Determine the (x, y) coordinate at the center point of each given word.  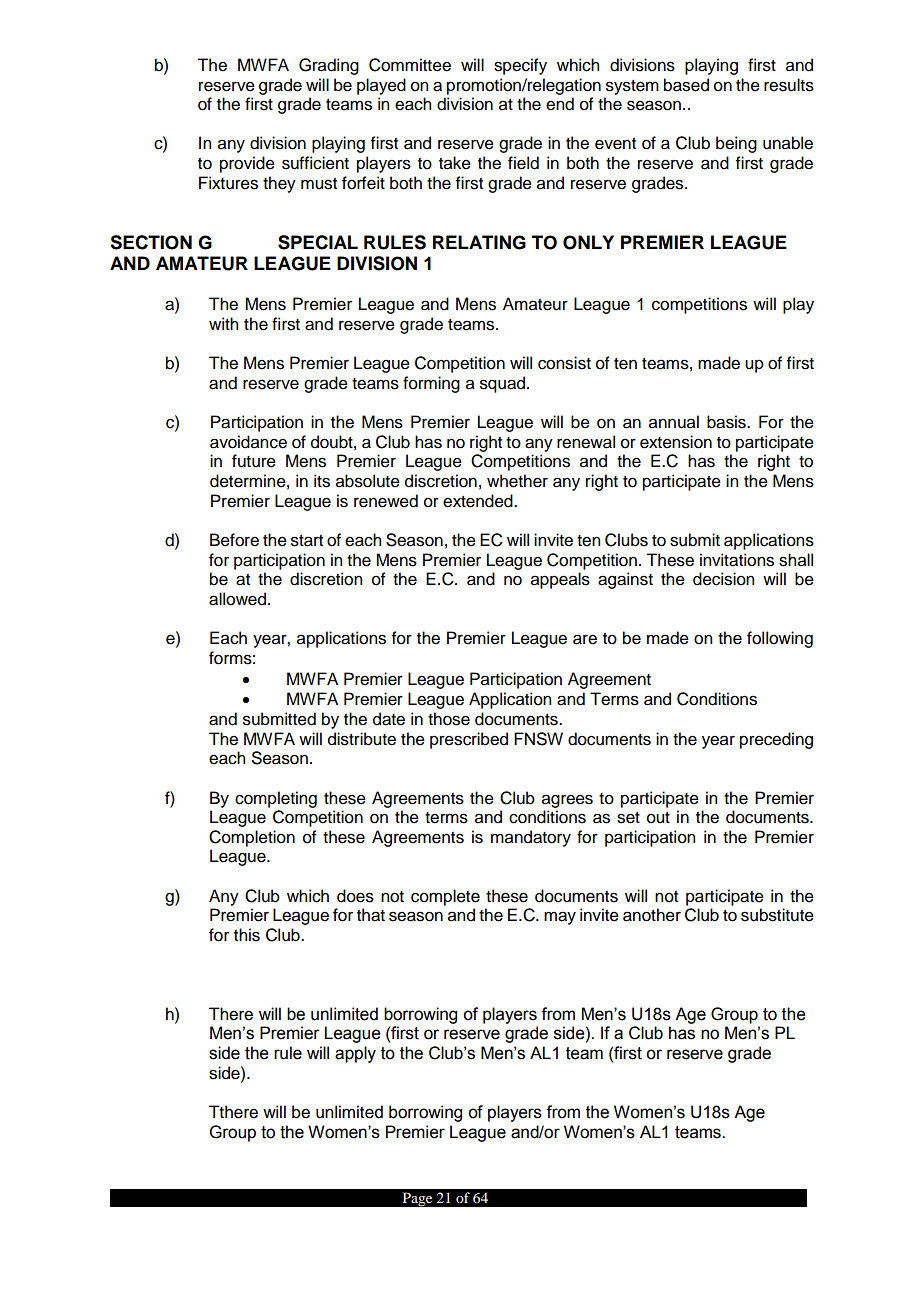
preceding (776, 740)
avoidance (248, 442)
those (449, 719)
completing (276, 799)
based (686, 85)
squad (504, 384)
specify (520, 66)
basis (727, 422)
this (247, 935)
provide (247, 164)
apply (355, 1054)
